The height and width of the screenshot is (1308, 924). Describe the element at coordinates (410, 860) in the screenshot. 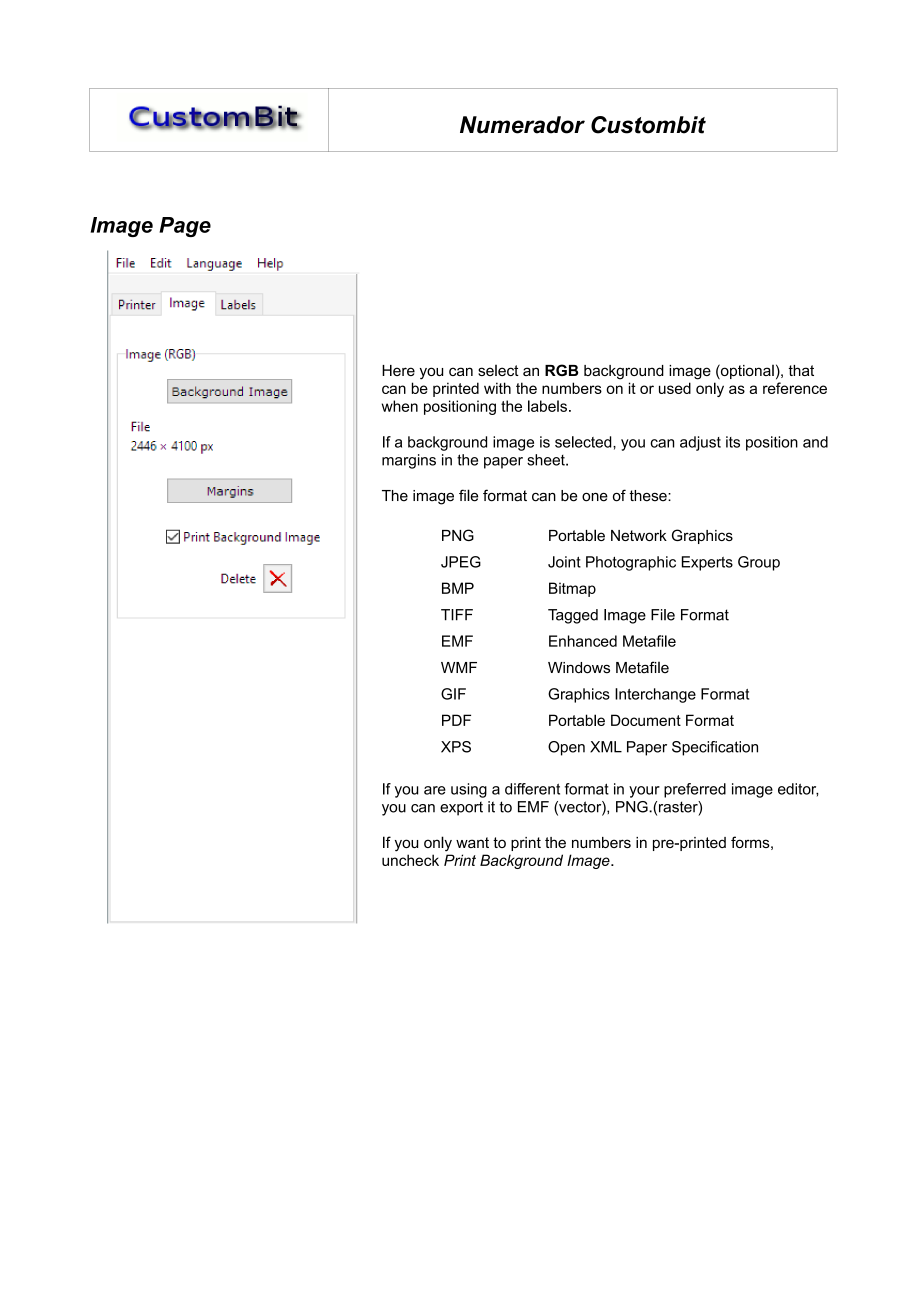

I see `uncheck` at that location.
